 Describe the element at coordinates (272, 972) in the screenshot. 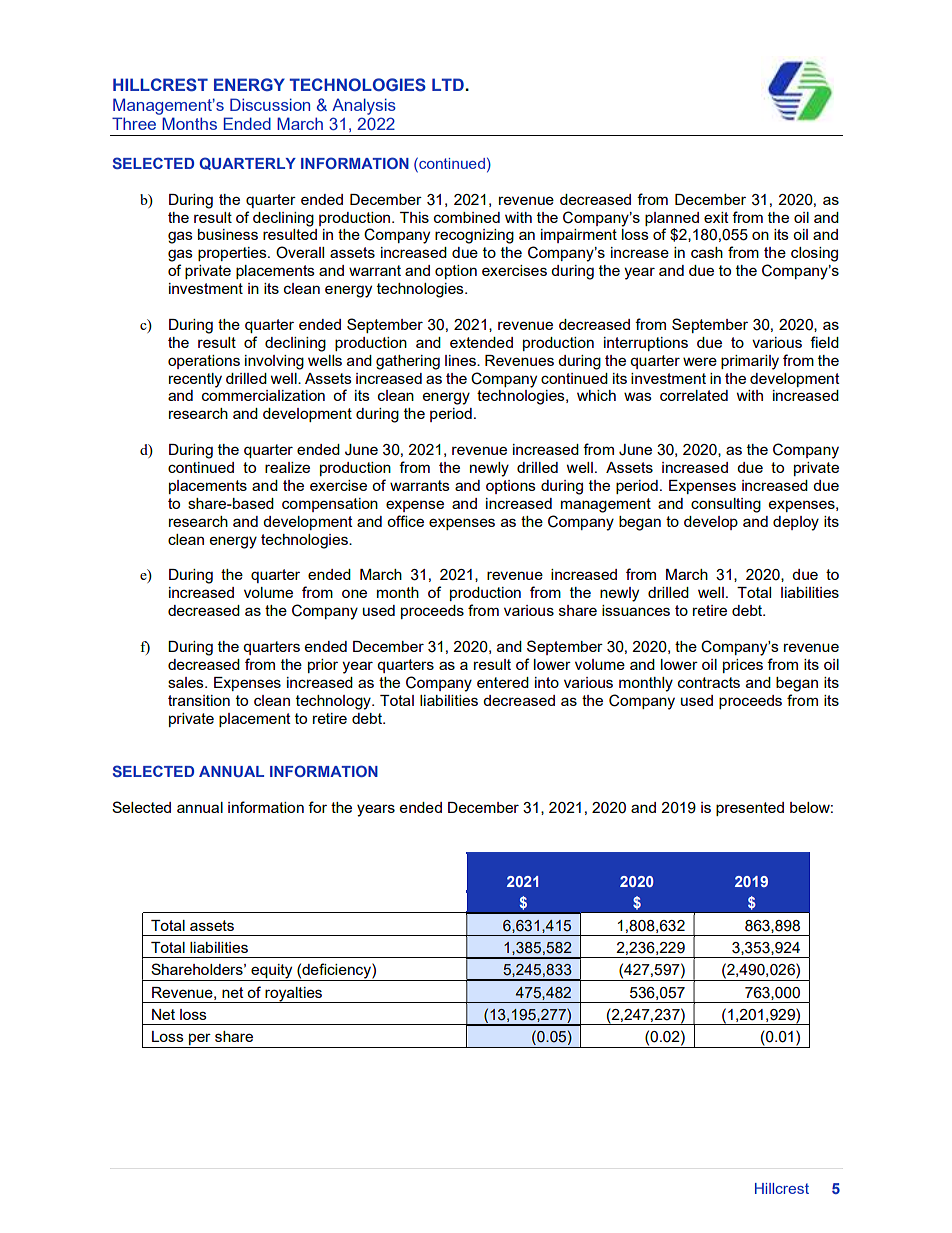

I see `equity` at that location.
